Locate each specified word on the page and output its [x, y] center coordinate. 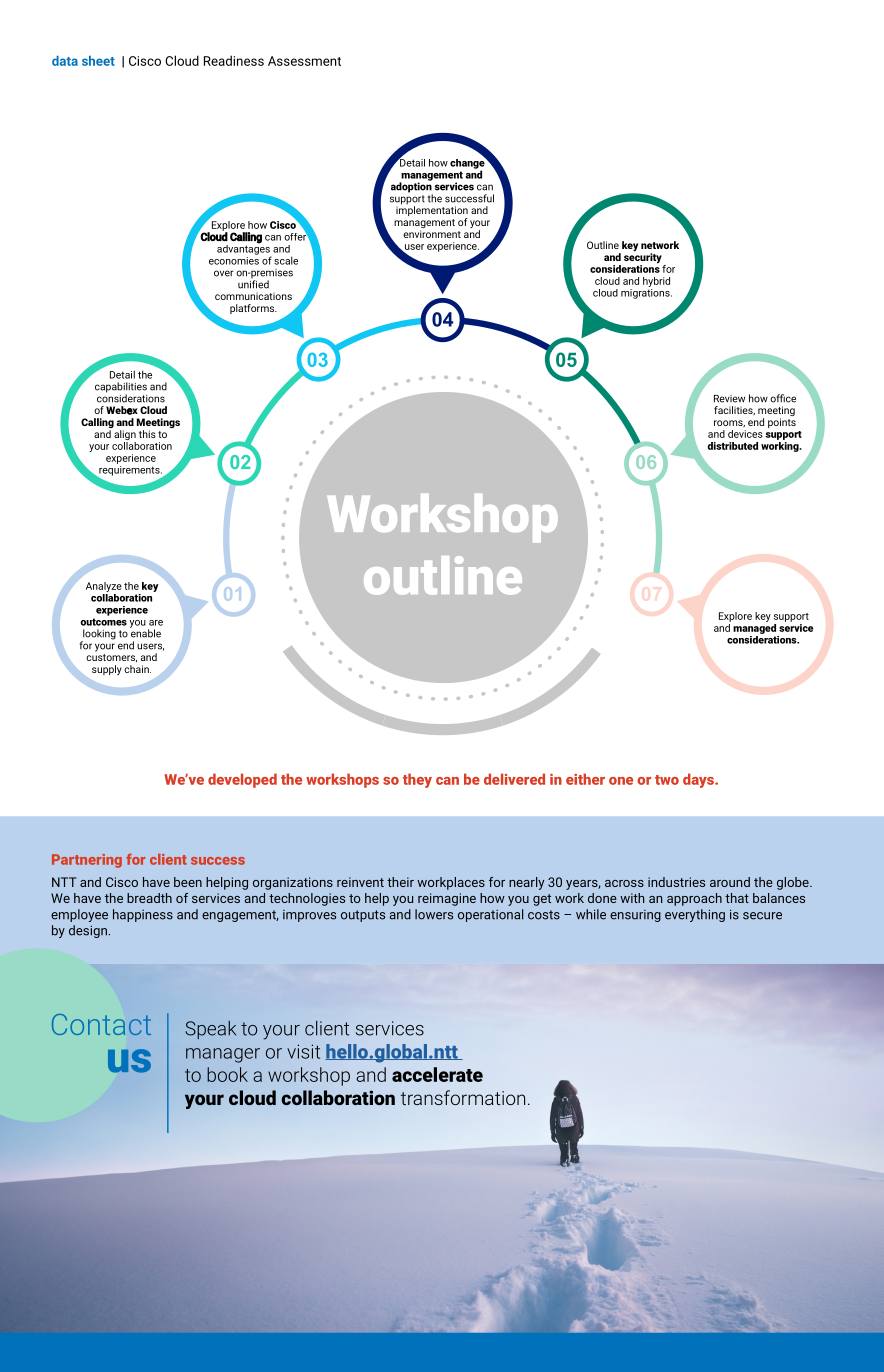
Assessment [304, 61]
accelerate [437, 1074]
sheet [98, 61]
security [644, 259]
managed [754, 627]
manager [223, 1055]
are [156, 623]
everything [695, 915]
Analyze [104, 587]
